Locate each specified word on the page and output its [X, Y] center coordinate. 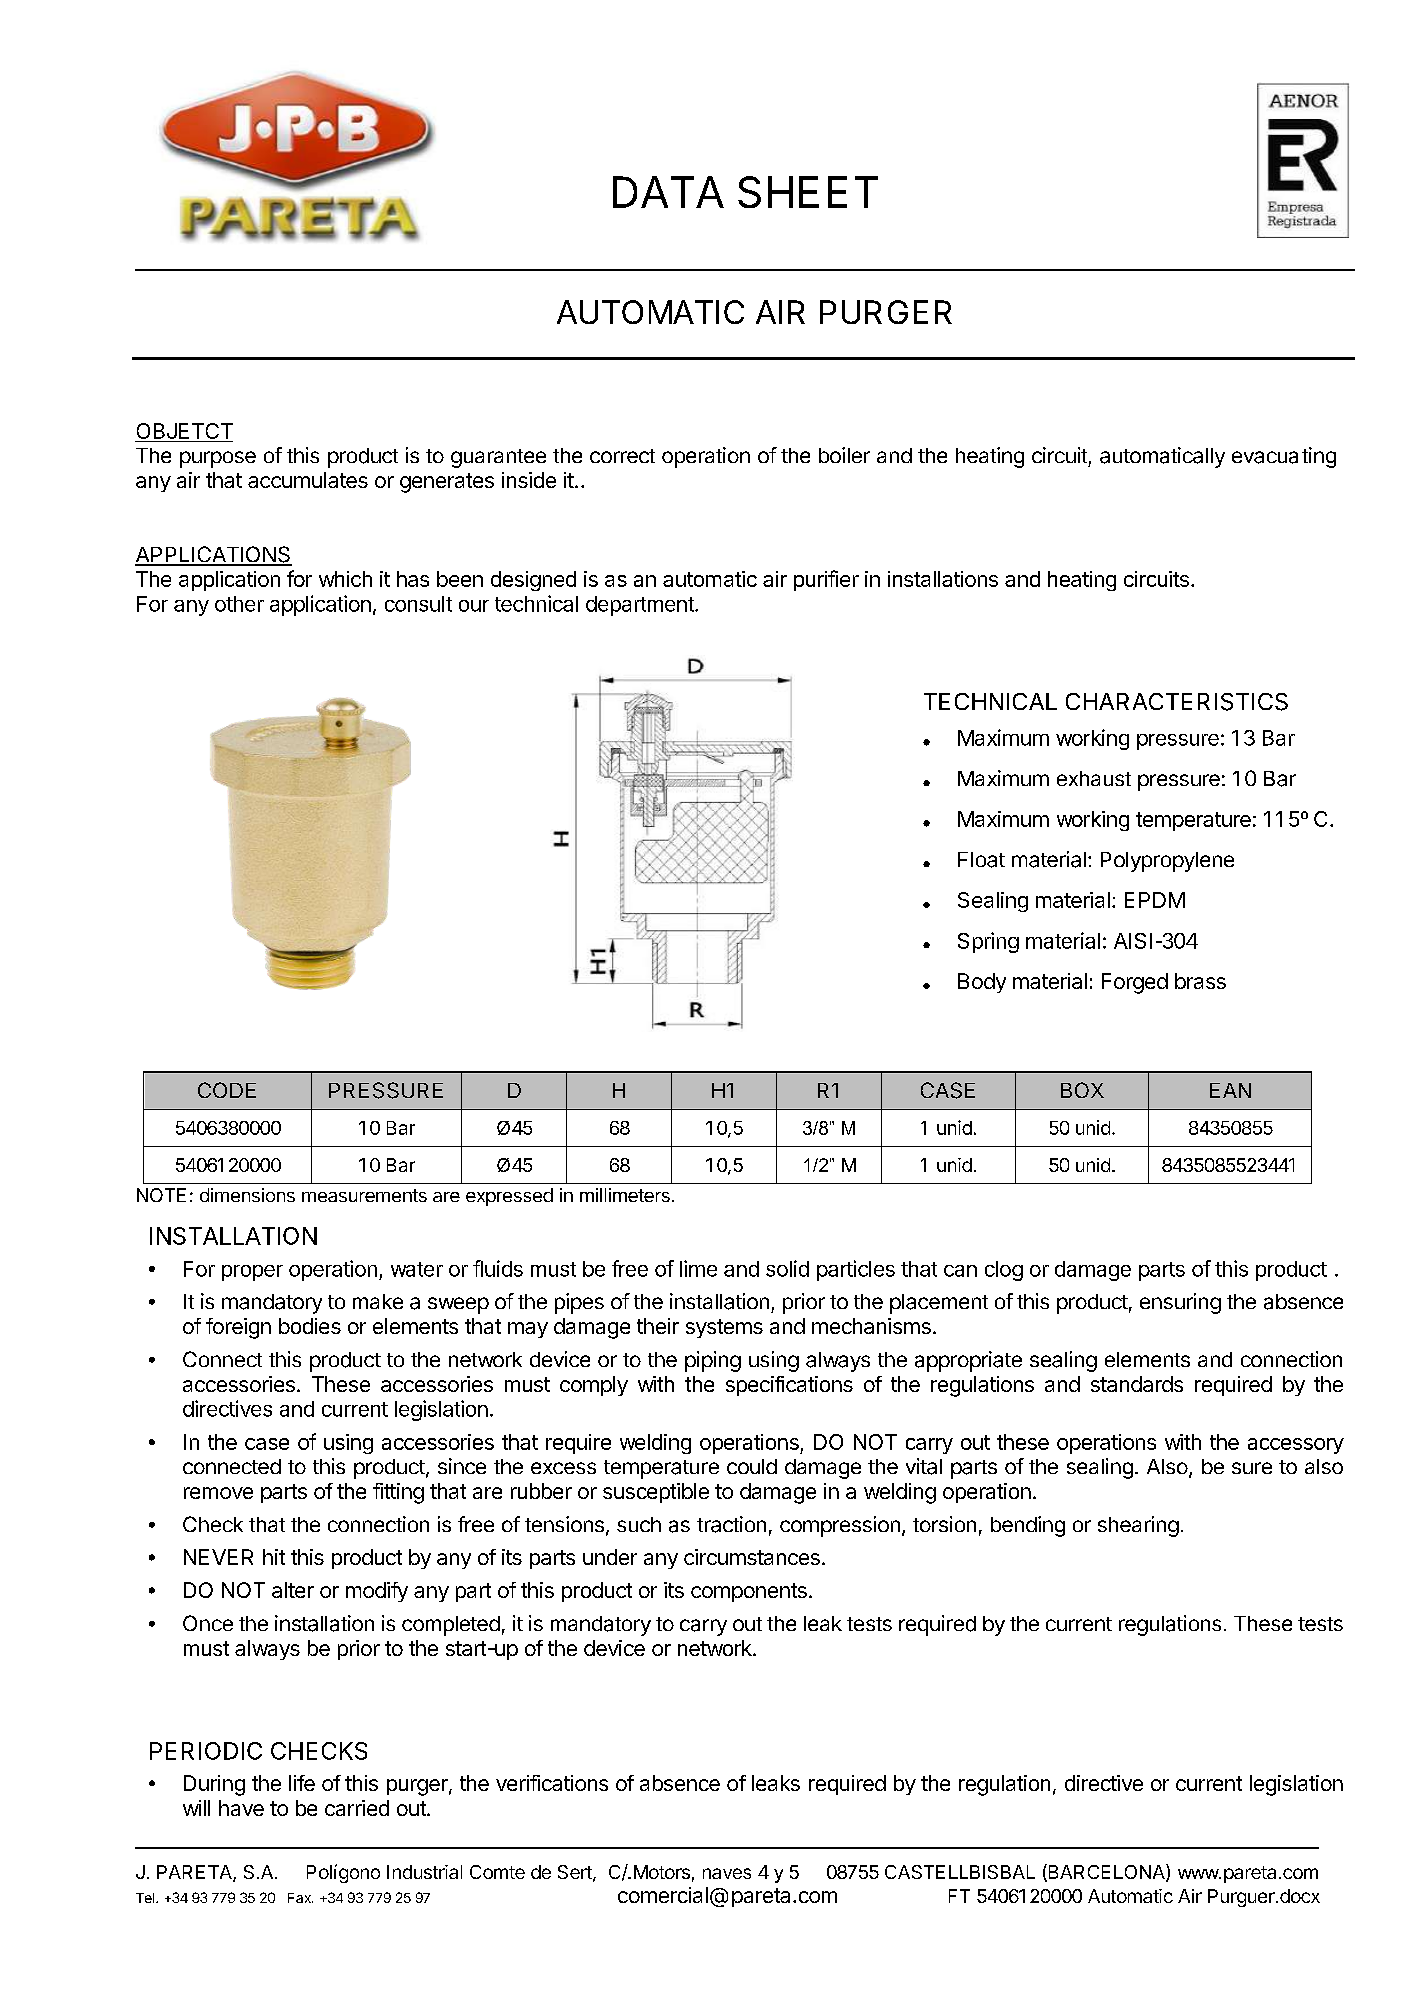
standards [1137, 1384]
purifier [826, 580]
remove [218, 1493]
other [239, 604]
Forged [1135, 983]
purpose [218, 459]
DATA [668, 192]
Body [982, 983]
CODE [227, 1090]
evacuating [1284, 457]
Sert [576, 1873]
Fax [300, 1898]
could [752, 1466]
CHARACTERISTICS [1177, 702]
